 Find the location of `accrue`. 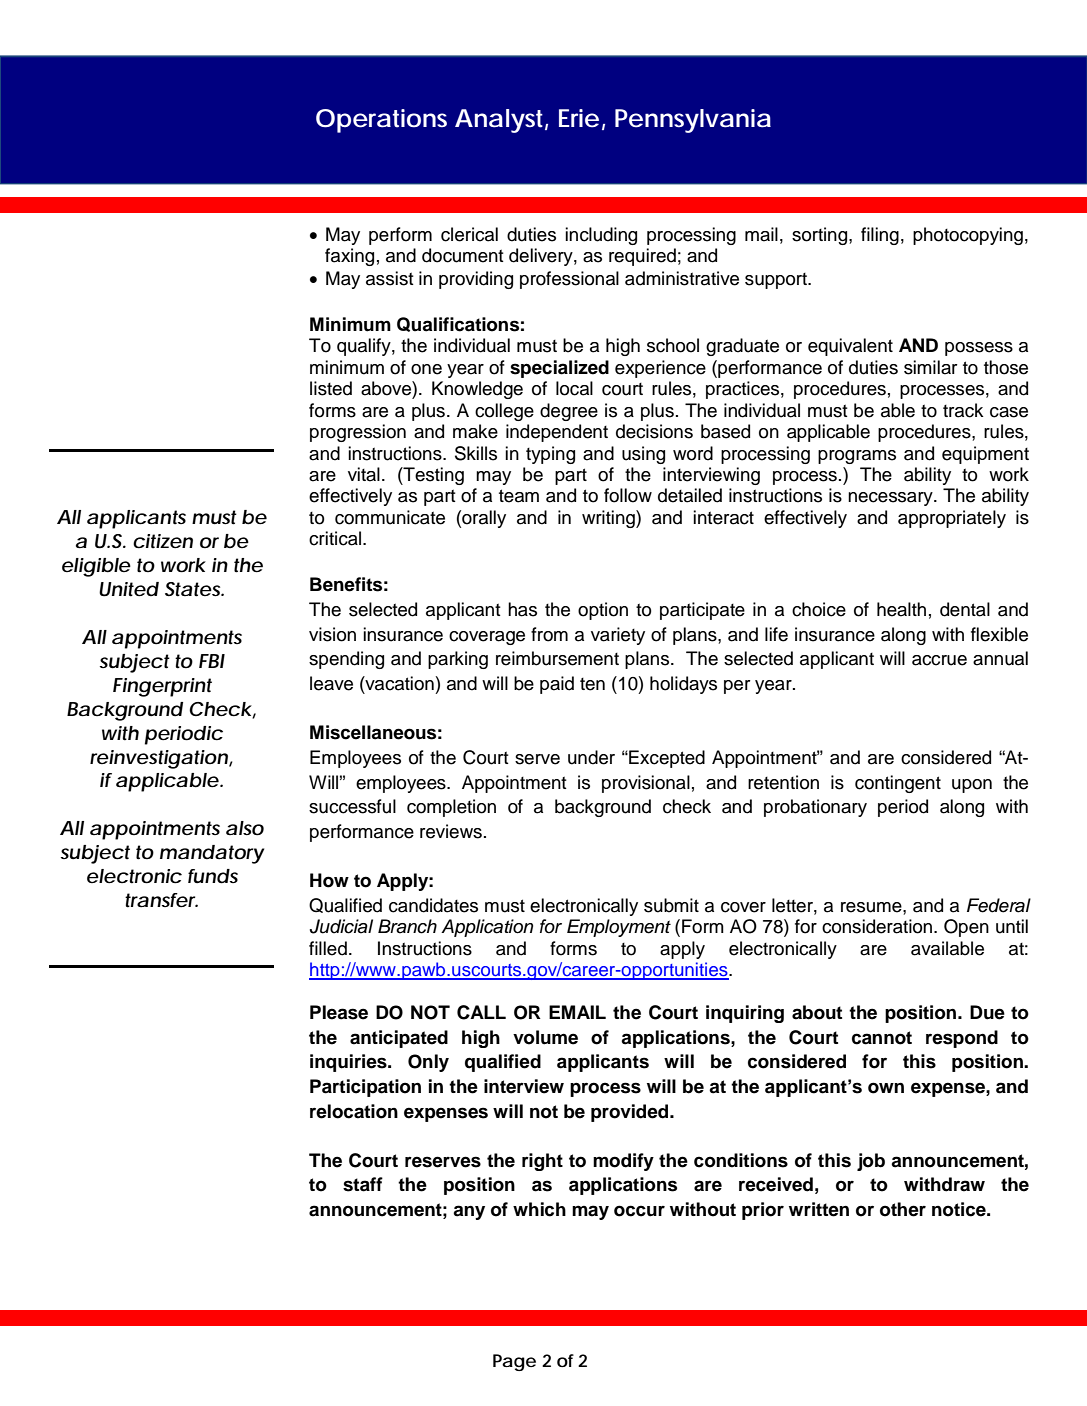

accrue is located at coordinates (939, 660).
